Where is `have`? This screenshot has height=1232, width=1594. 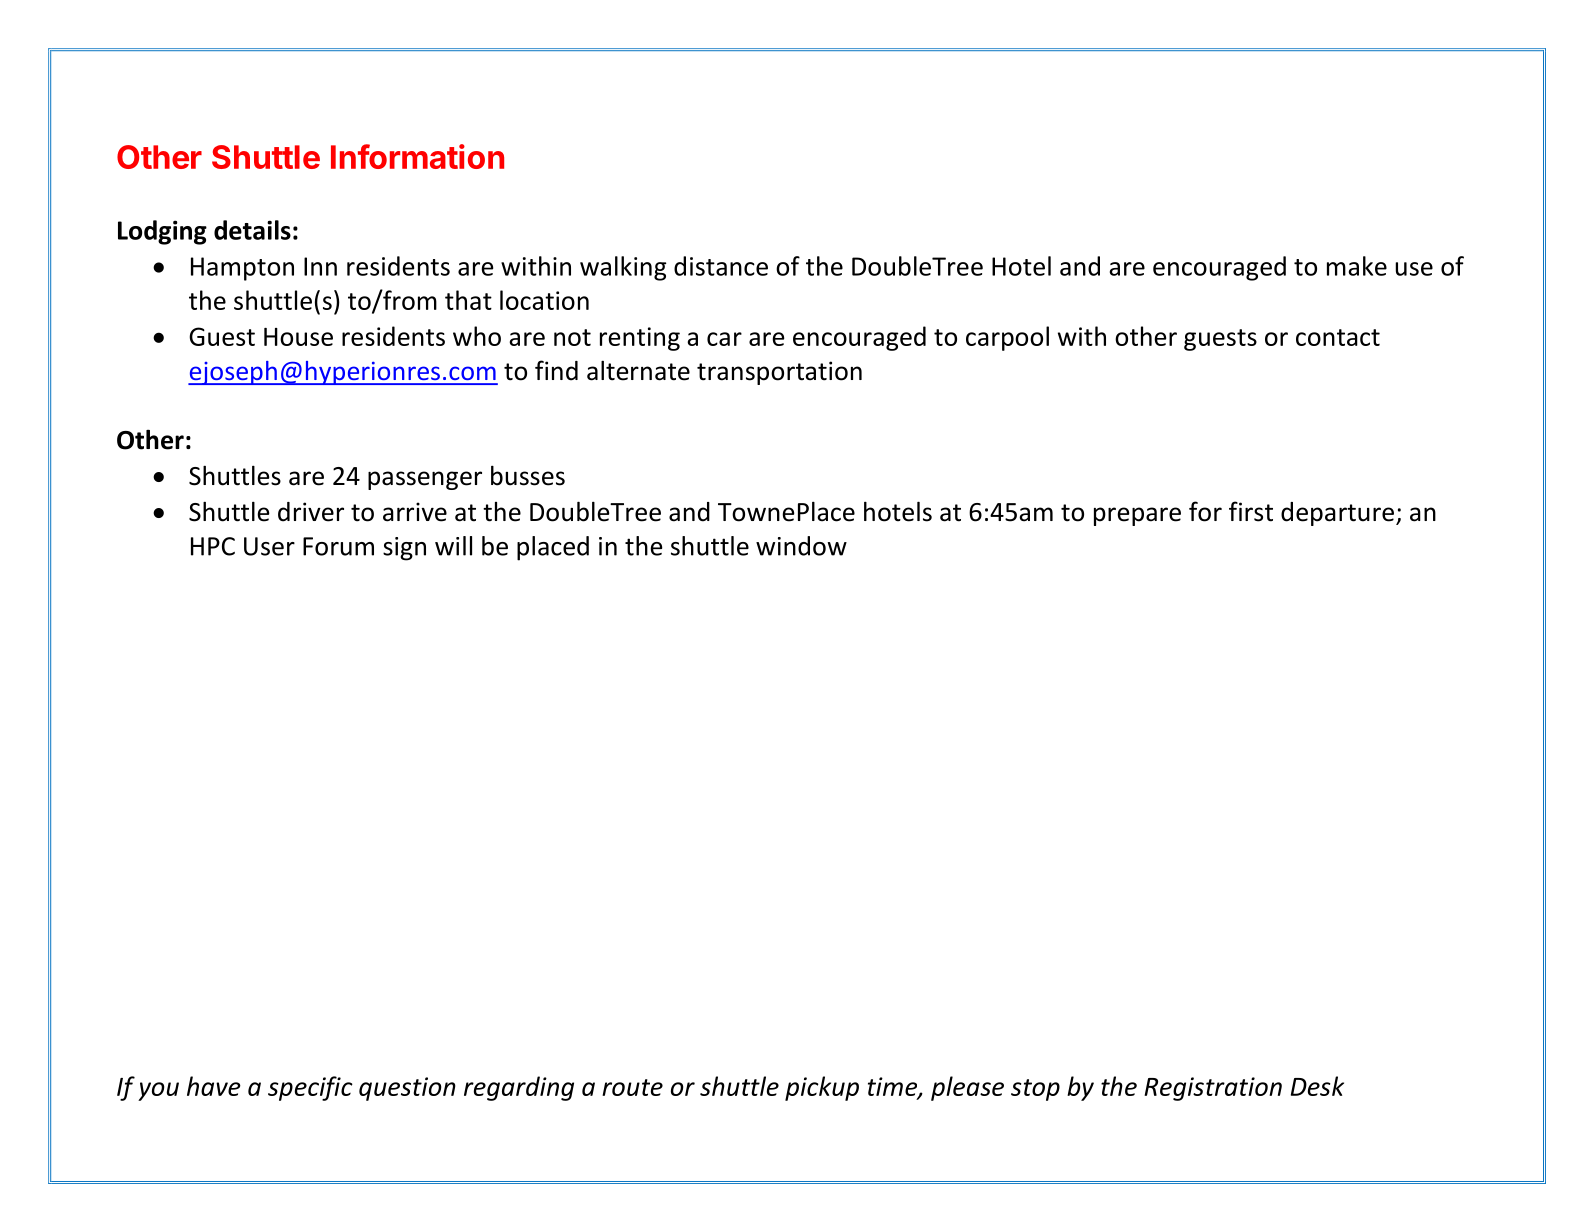 have is located at coordinates (214, 1086).
